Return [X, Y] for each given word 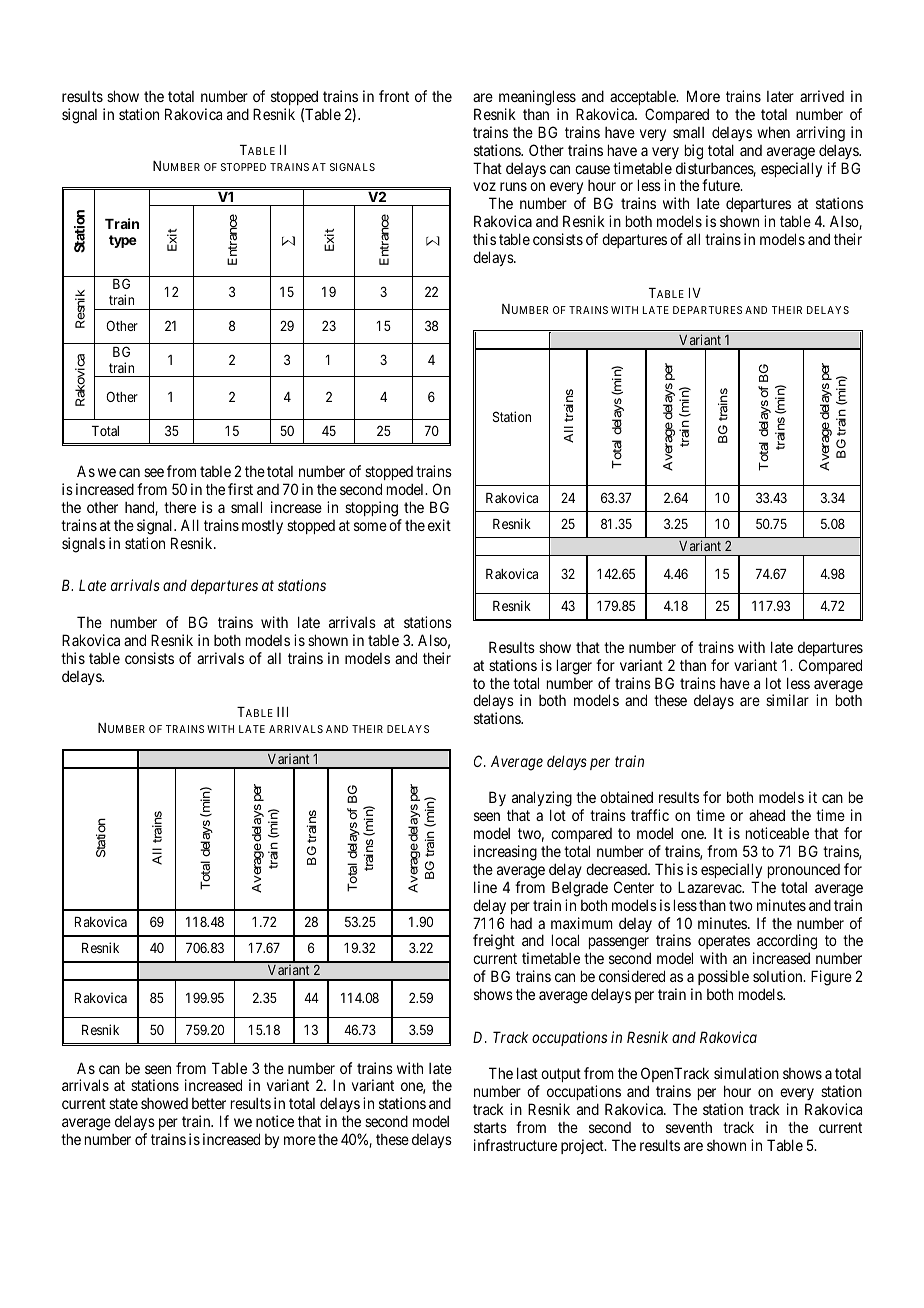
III [282, 712]
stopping [371, 509]
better [209, 1103]
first [240, 489]
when [773, 132]
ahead [767, 815]
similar [787, 700]
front [394, 96]
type [123, 241]
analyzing [542, 800]
